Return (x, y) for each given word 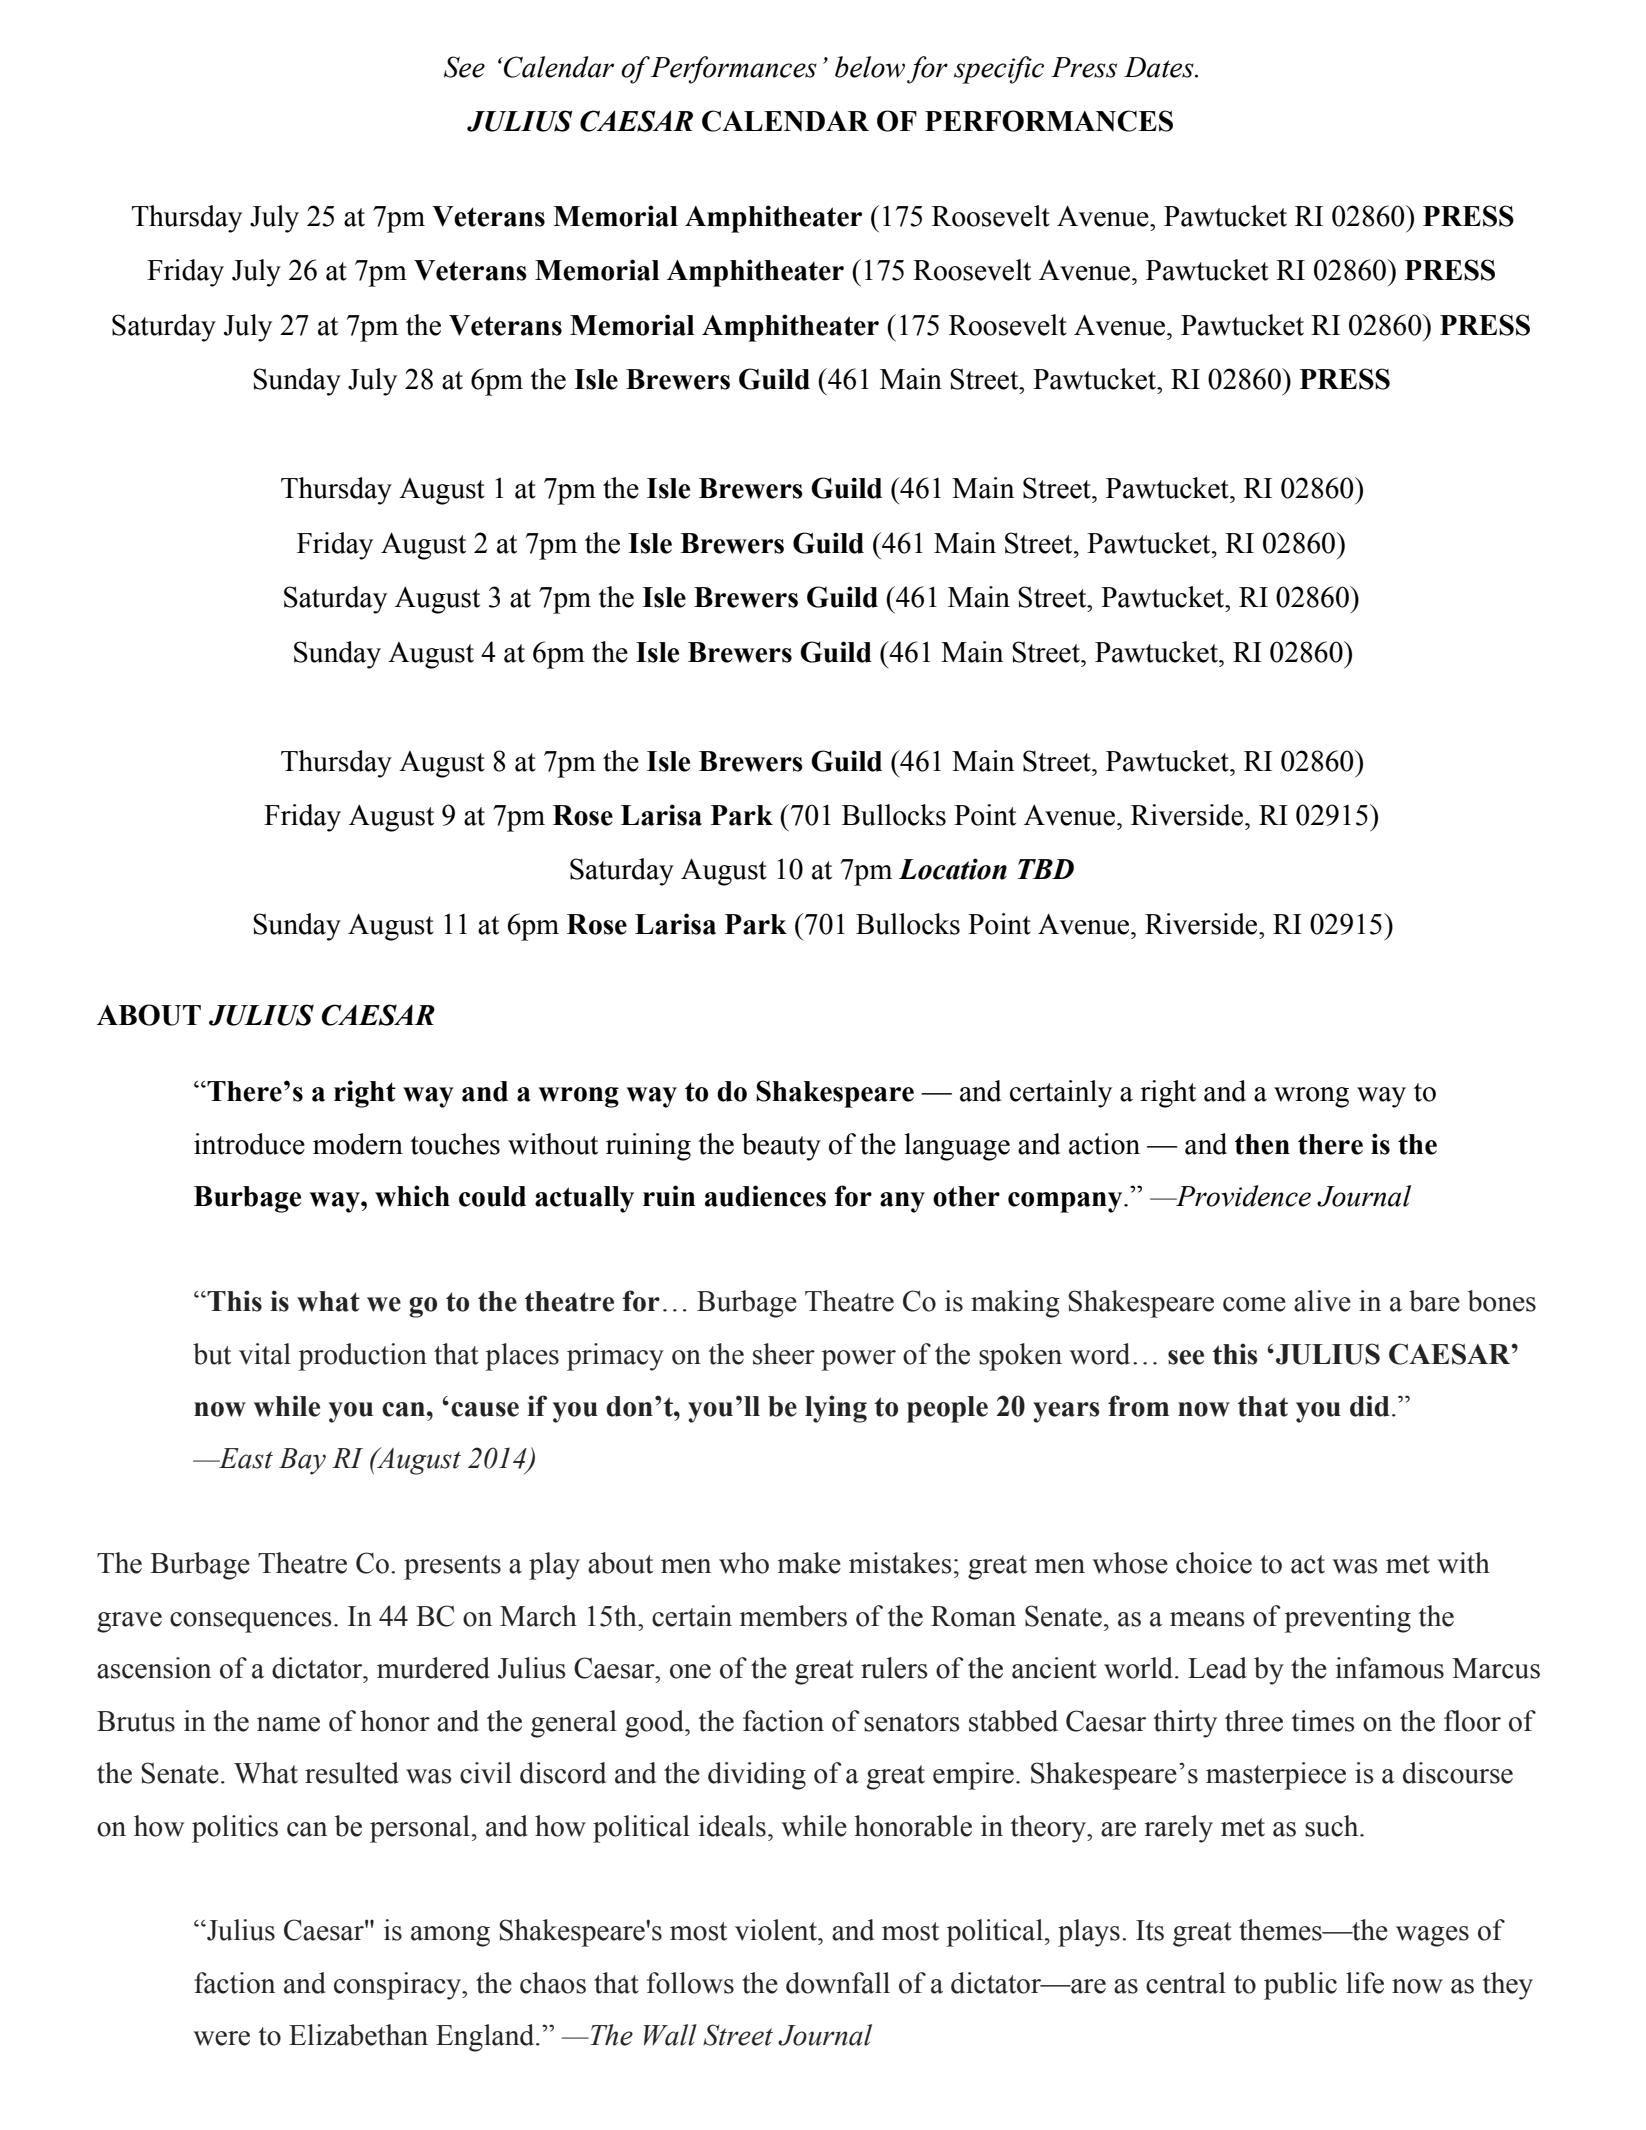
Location (953, 869)
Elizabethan (358, 2035)
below (870, 67)
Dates (1160, 67)
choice (1214, 1563)
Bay (302, 1461)
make (809, 1563)
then (1262, 1144)
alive (1322, 1301)
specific (999, 70)
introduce (249, 1144)
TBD (1046, 869)
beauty (781, 1147)
